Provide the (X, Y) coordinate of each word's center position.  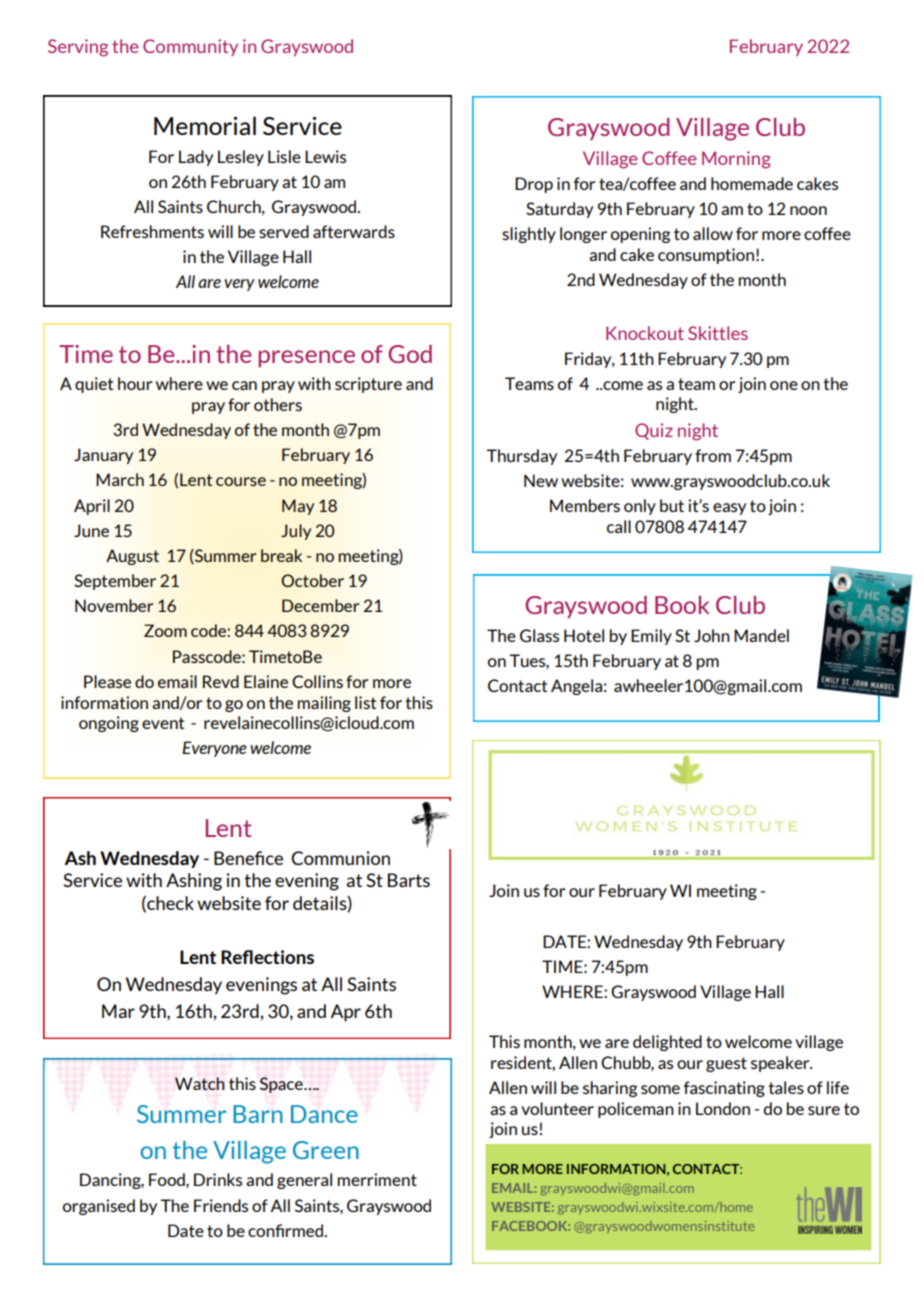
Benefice (248, 858)
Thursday (521, 457)
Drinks (218, 1179)
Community (190, 47)
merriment (377, 1179)
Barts (409, 880)
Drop (534, 185)
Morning (736, 160)
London (723, 1108)
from (713, 455)
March (120, 479)
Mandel (761, 635)
